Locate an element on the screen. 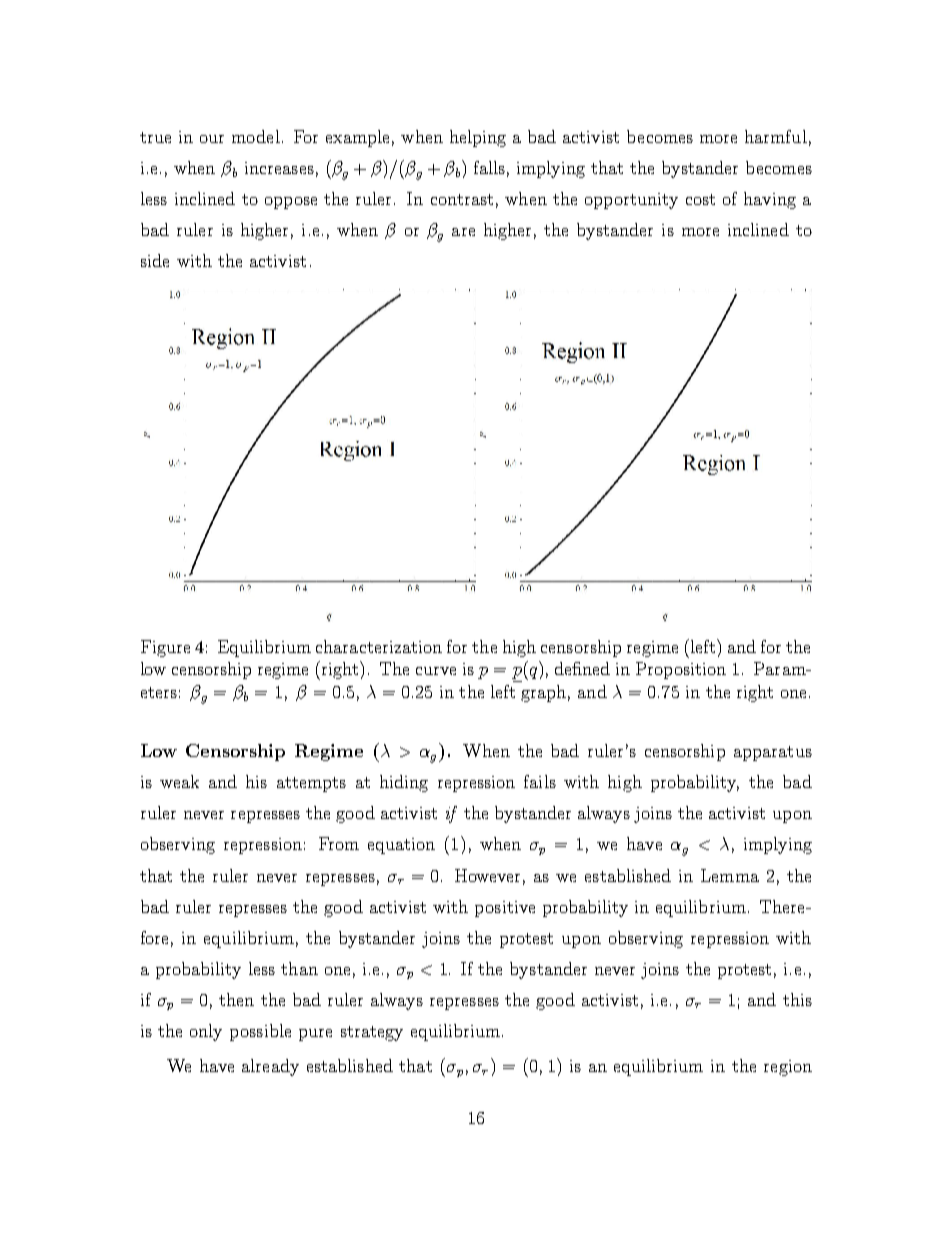 The height and width of the screenshot is (1233, 952). weak is located at coordinates (179, 781).
